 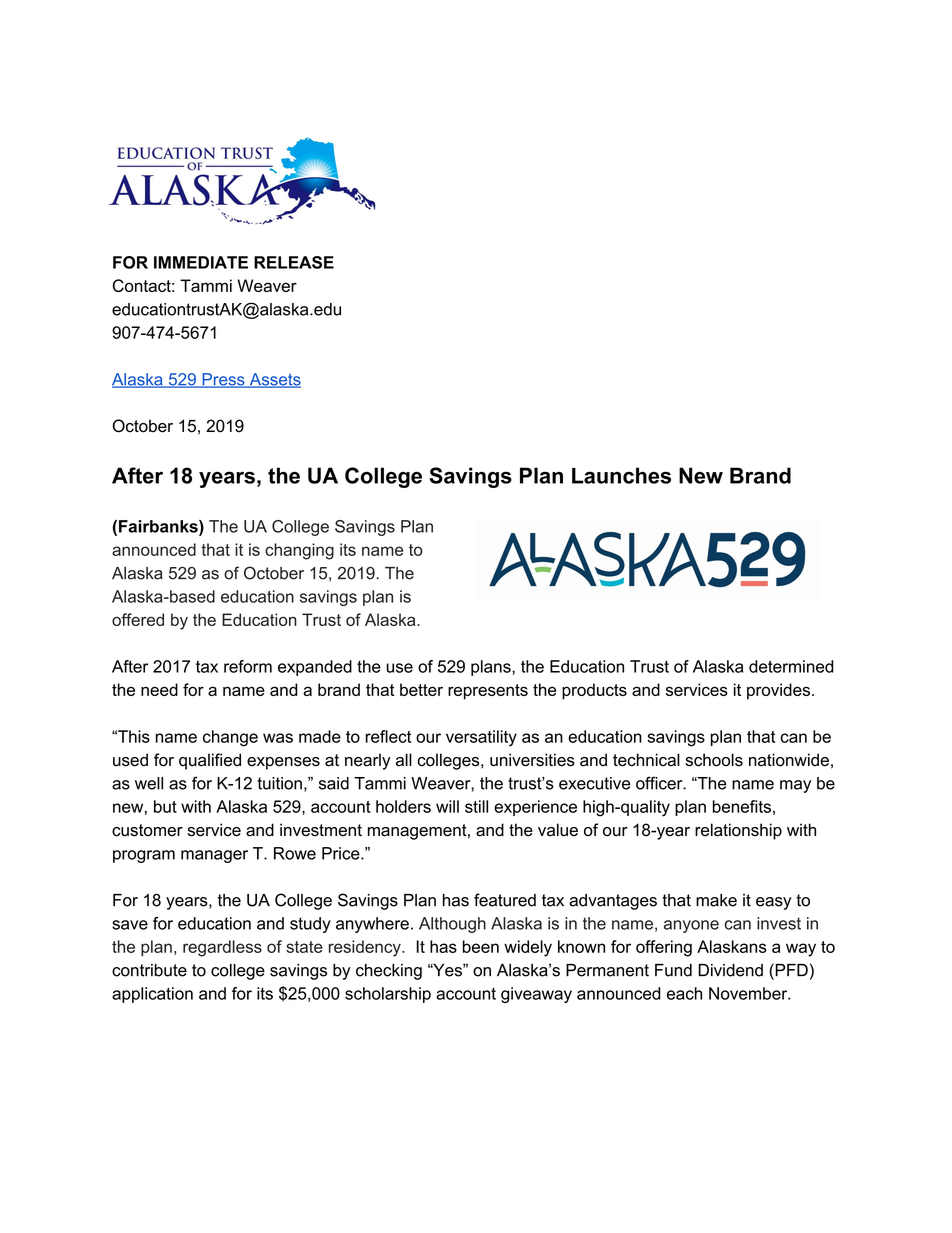 What do you see at coordinates (201, 262) in the screenshot?
I see `IMMEDIATE` at bounding box center [201, 262].
